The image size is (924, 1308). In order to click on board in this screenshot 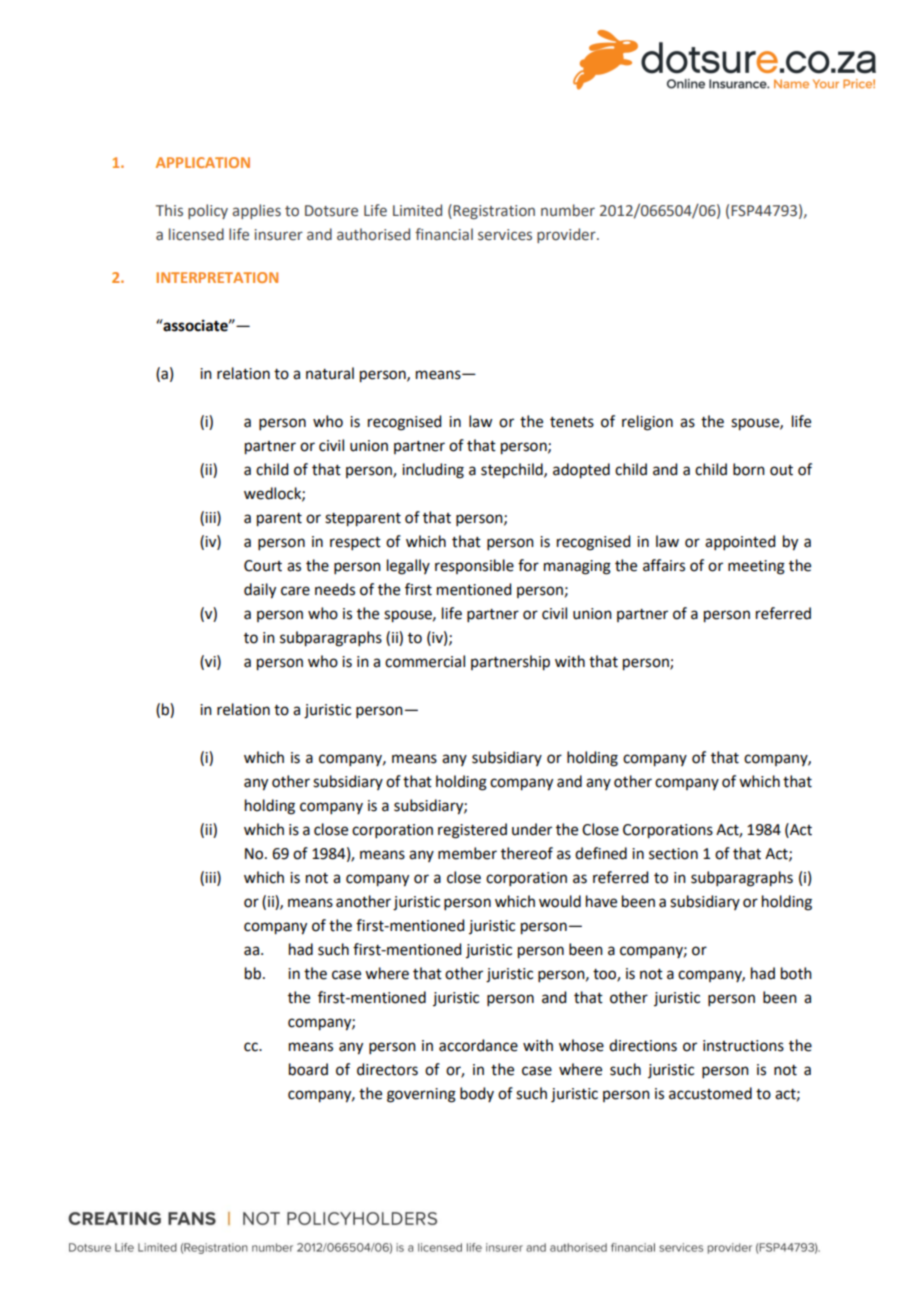, I will do `click(308, 1069)`.
